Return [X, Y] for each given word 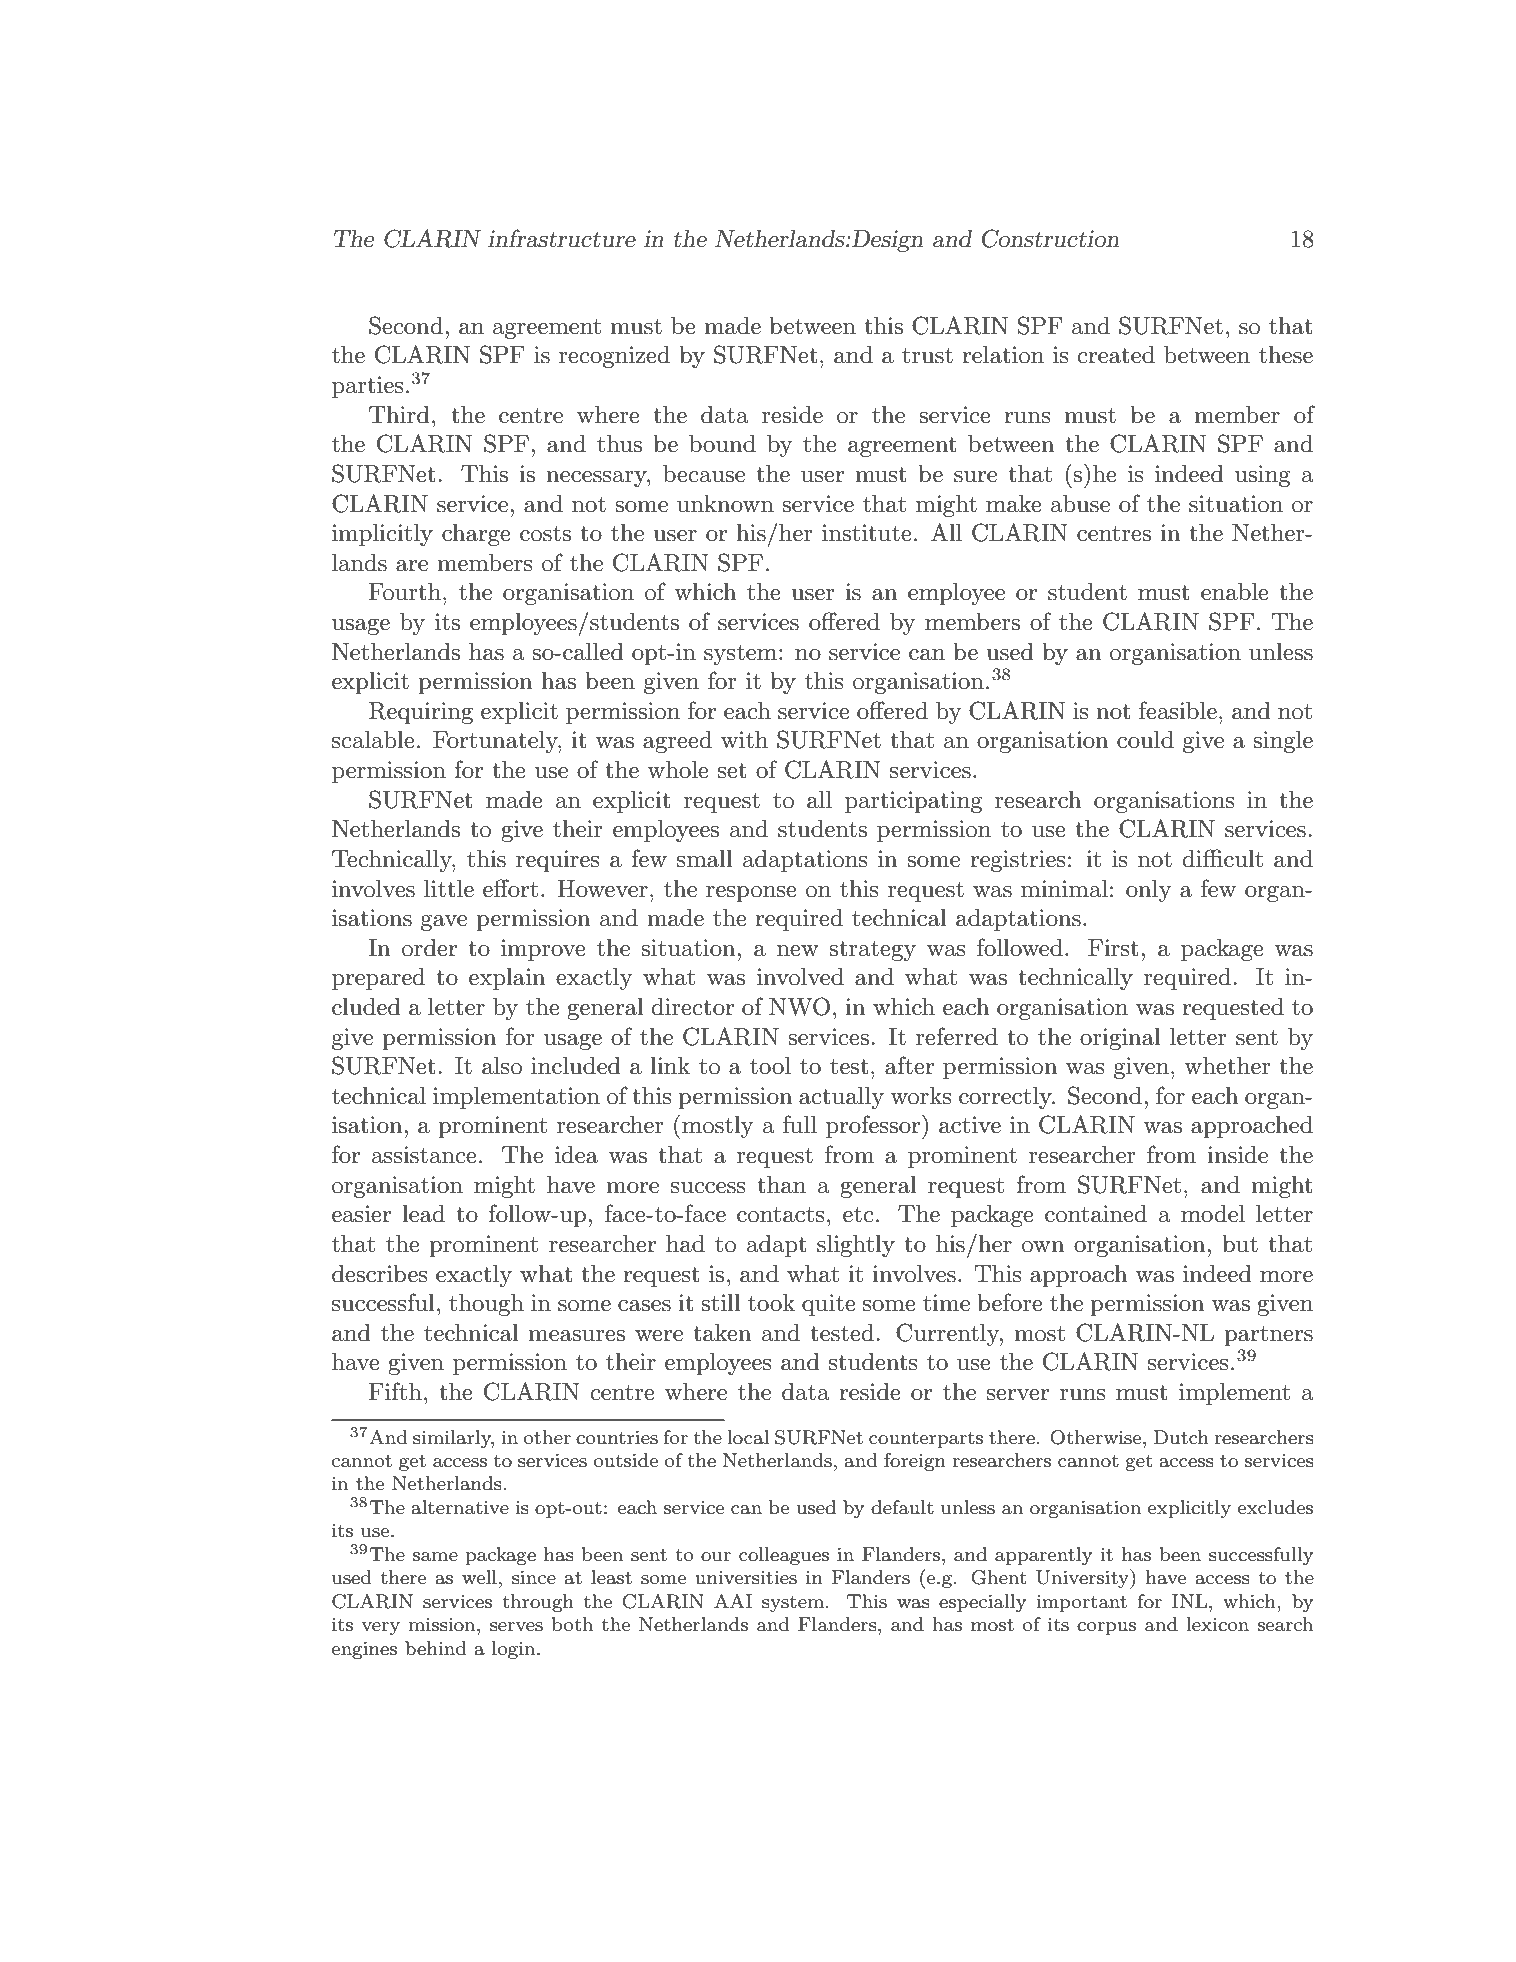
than [781, 1185]
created [1116, 355]
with [744, 740]
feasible [1178, 710]
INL [1191, 1601]
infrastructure [562, 238]
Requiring [421, 713]
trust [927, 356]
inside [1237, 1155]
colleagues [784, 1556]
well [479, 1577]
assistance [424, 1155]
